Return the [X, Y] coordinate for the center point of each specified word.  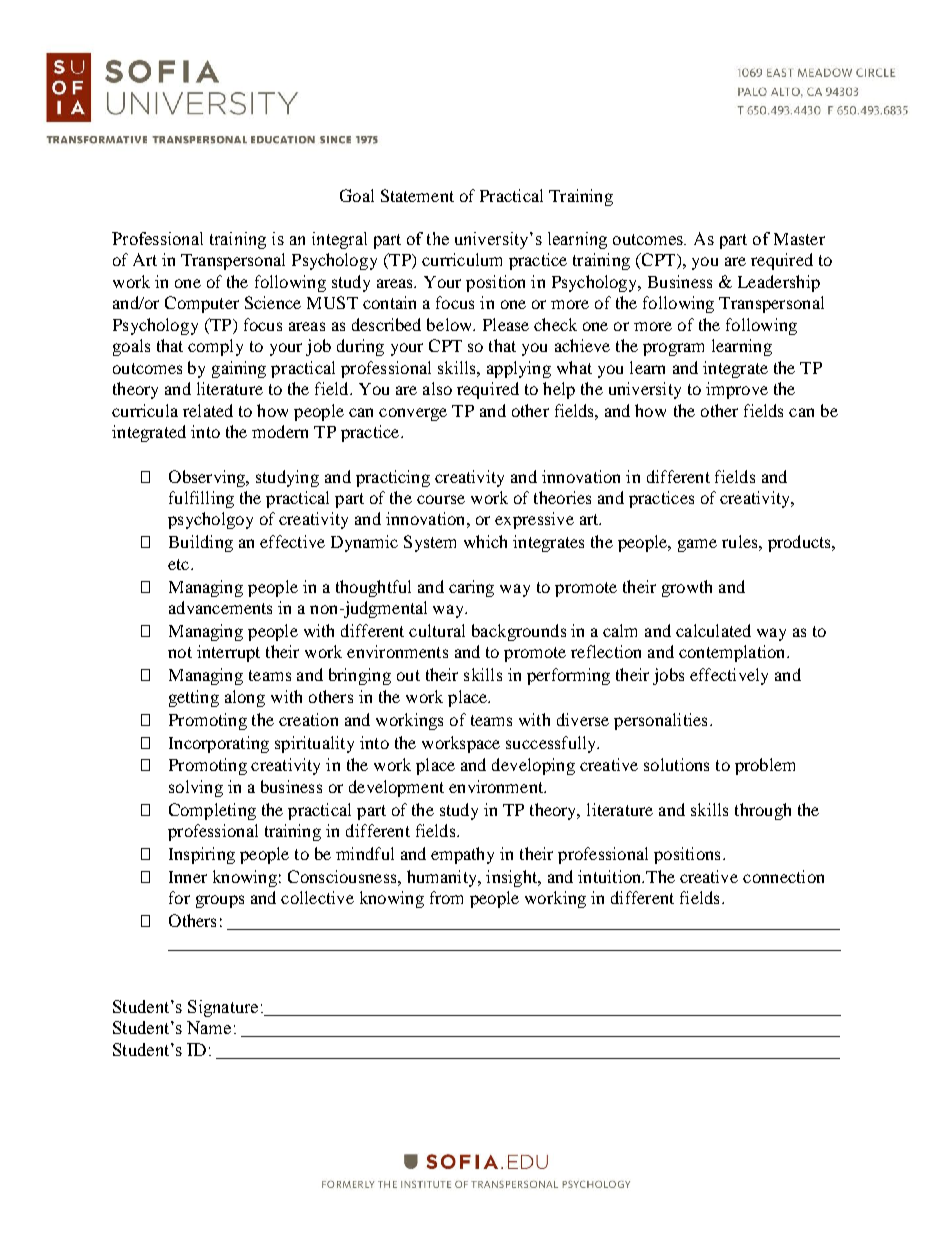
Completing [212, 811]
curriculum [462, 259]
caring [471, 588]
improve [737, 390]
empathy [462, 855]
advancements [220, 607]
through [763, 811]
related [208, 410]
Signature [223, 1008]
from [446, 897]
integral [339, 240]
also [437, 388]
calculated [713, 630]
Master [799, 239]
